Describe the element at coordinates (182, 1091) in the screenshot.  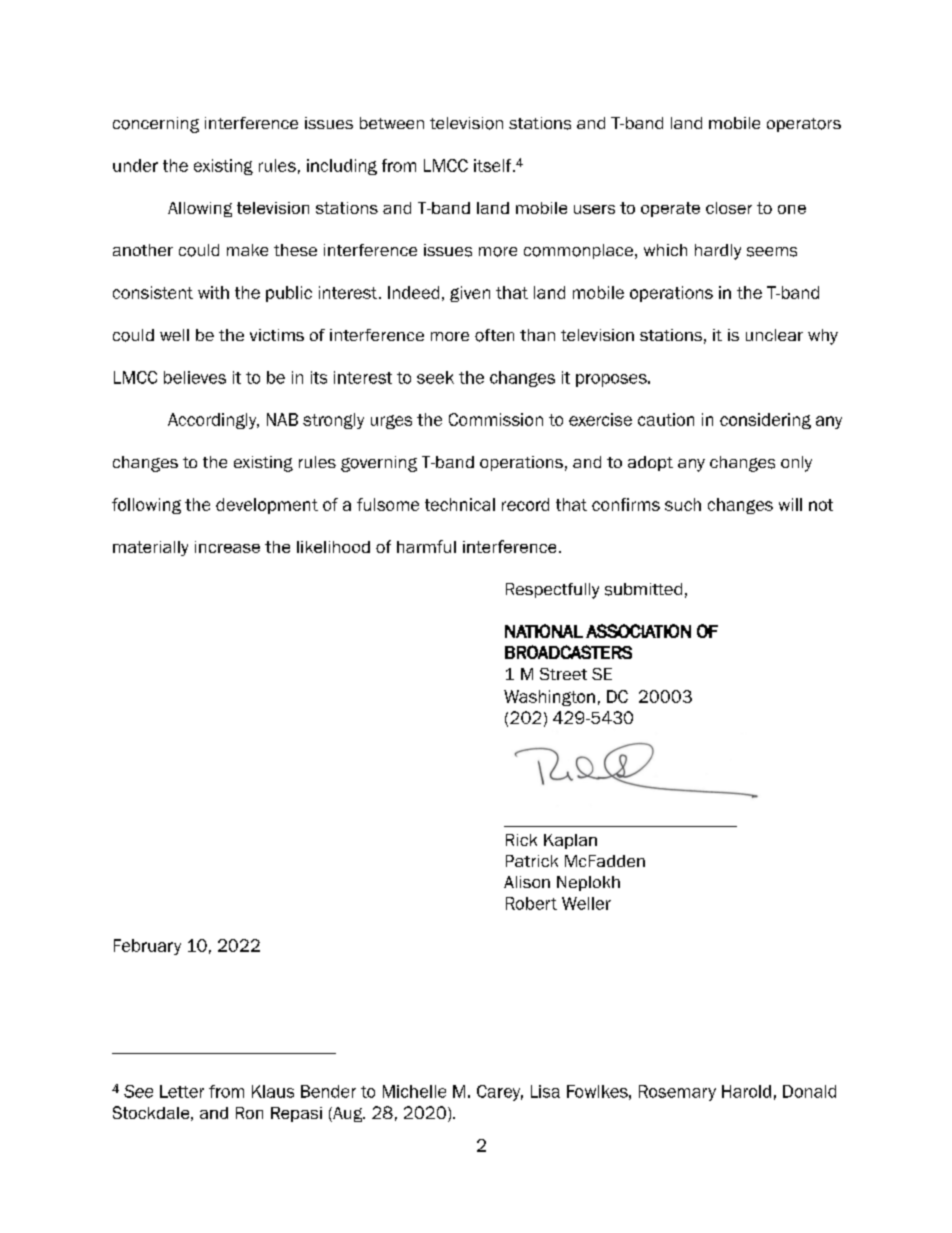
I see `Letter` at that location.
